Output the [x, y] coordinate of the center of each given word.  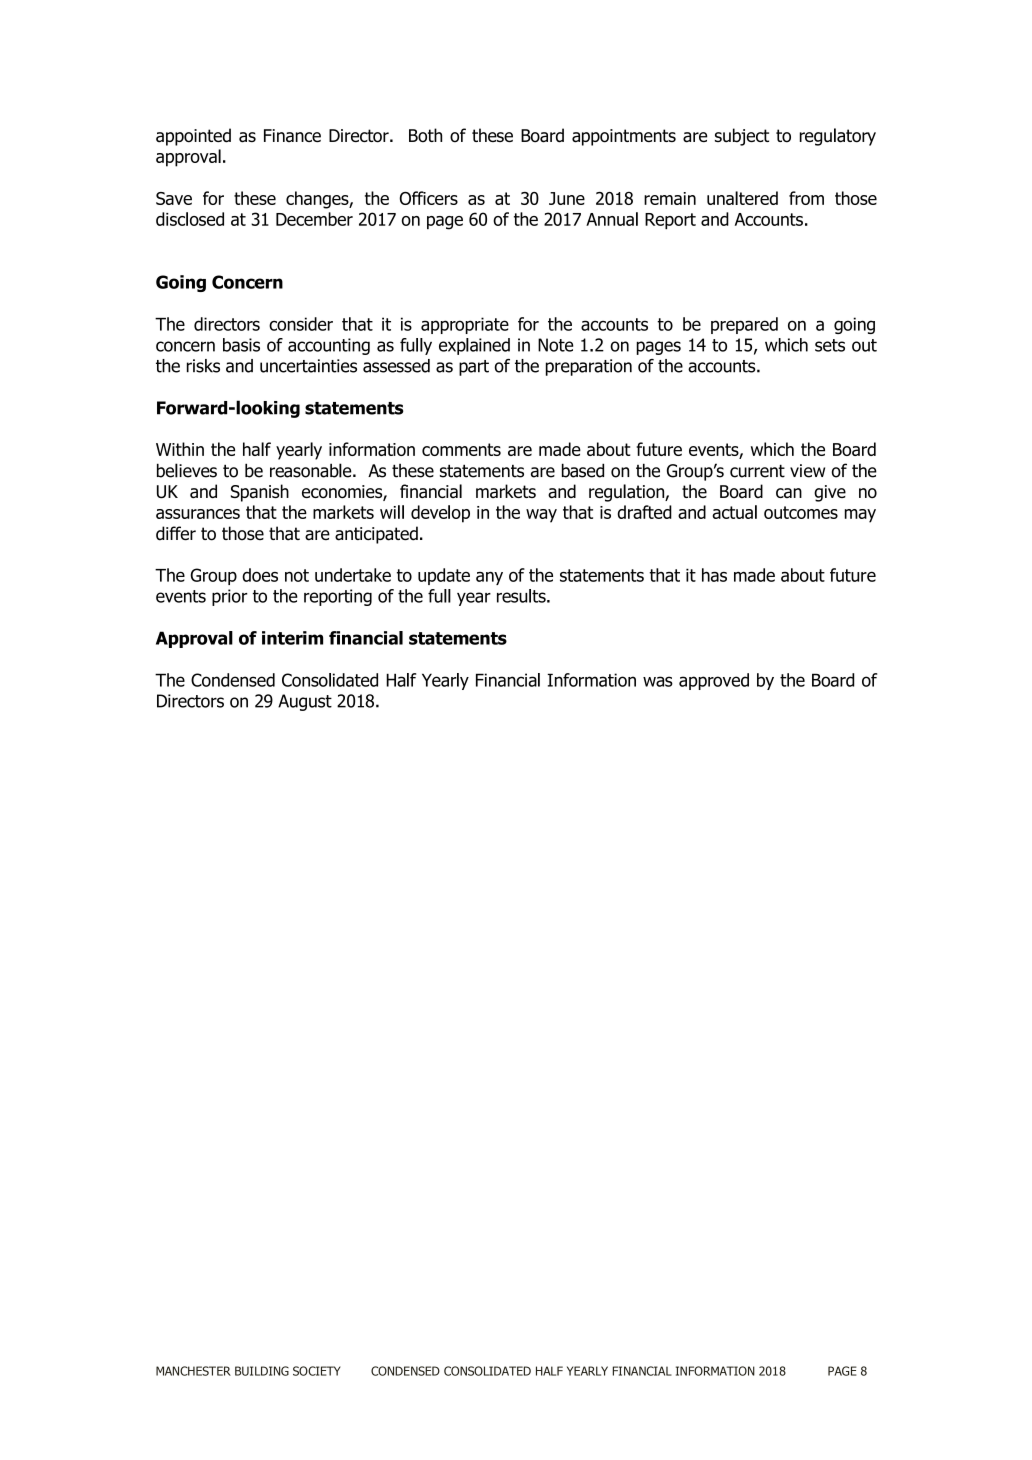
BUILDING [262, 1371]
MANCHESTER [193, 1371]
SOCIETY [317, 1371]
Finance [292, 135]
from [806, 198]
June [567, 198]
